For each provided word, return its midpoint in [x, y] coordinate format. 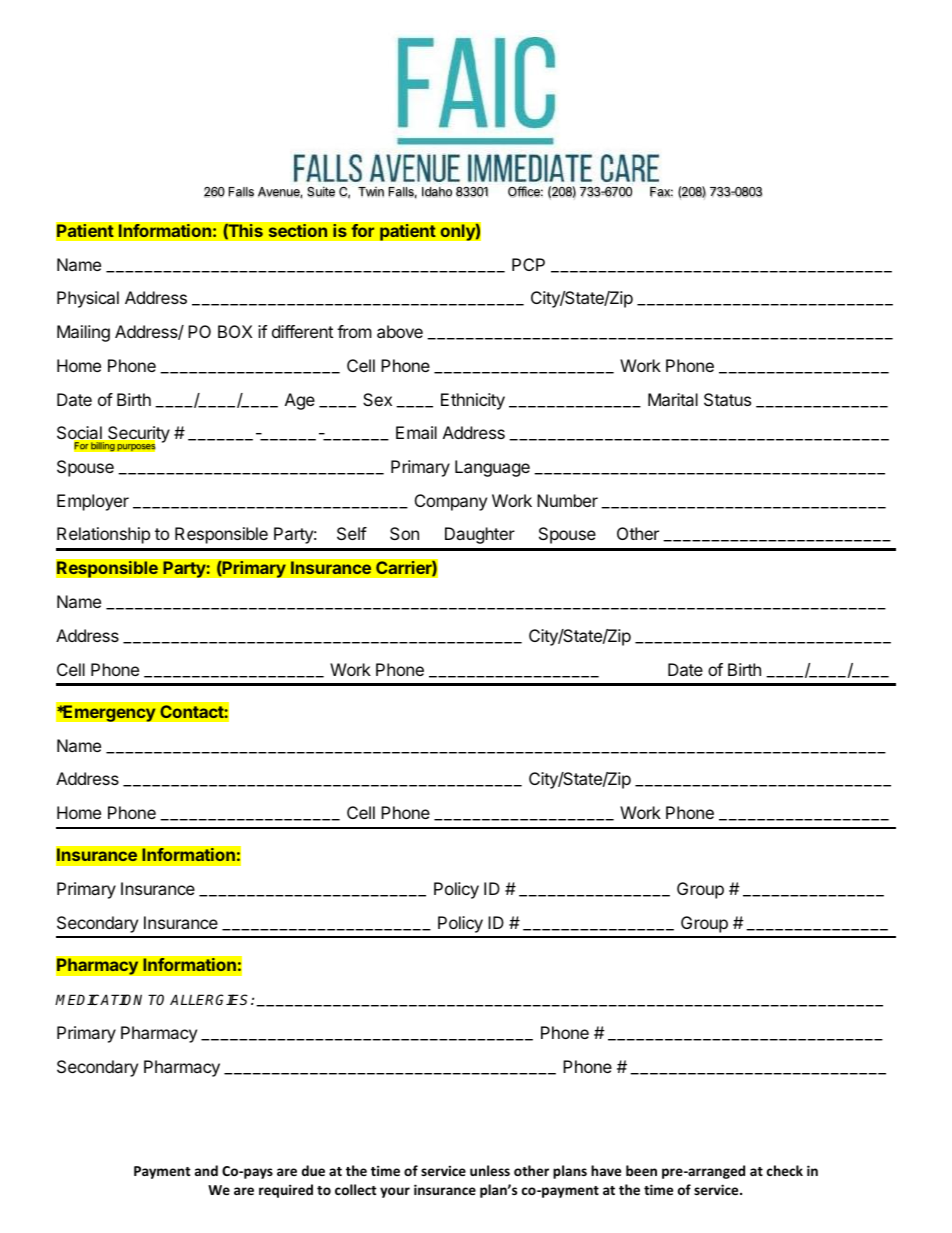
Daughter [480, 535]
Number [567, 500]
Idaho [437, 192]
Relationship [103, 535]
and [206, 1170]
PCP [528, 264]
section [298, 230]
